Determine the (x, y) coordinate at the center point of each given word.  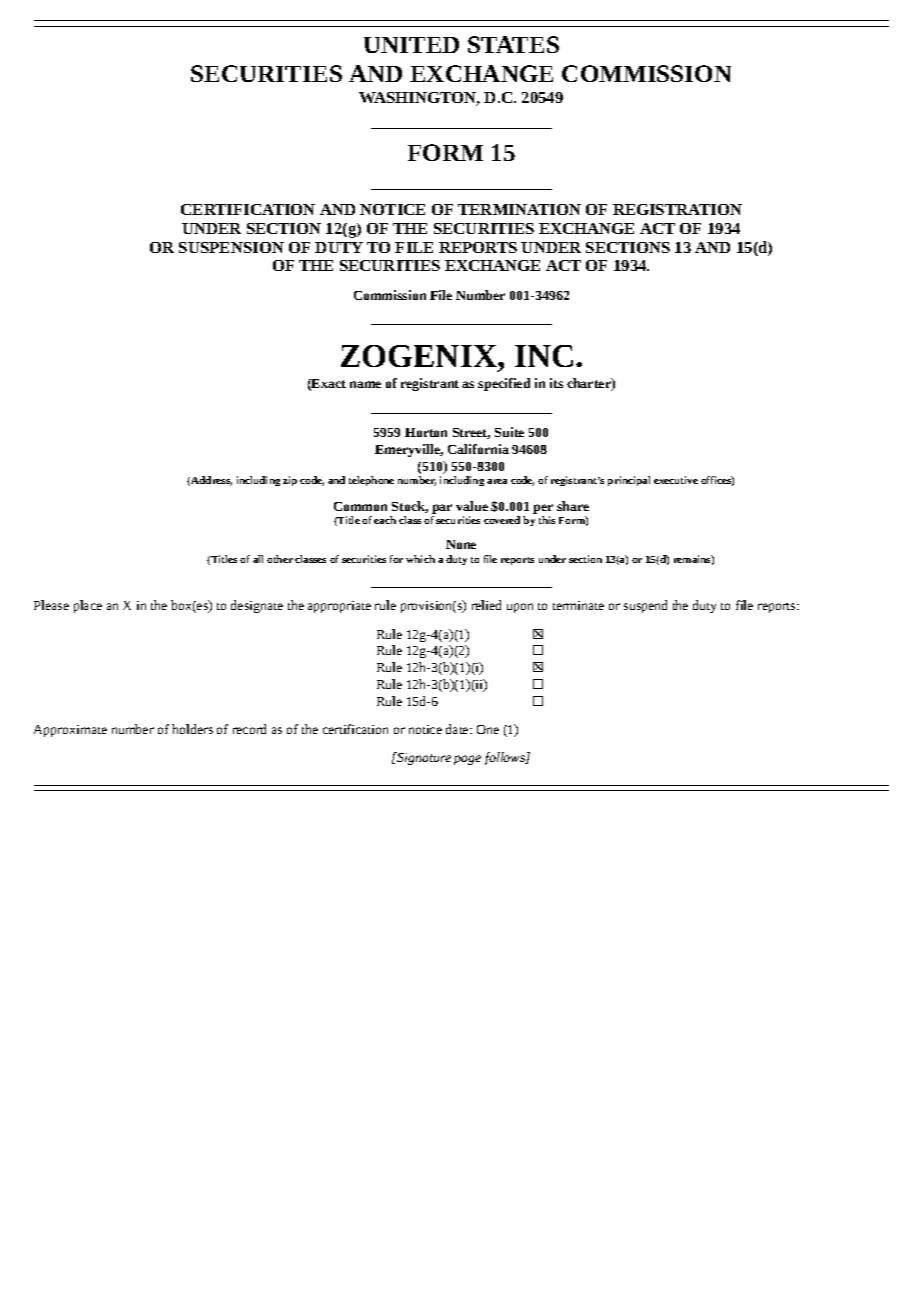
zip (290, 481)
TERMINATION (519, 209)
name (365, 384)
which (420, 559)
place (88, 606)
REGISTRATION (677, 209)
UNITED (411, 45)
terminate (578, 605)
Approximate (70, 731)
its (556, 383)
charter (590, 384)
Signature (423, 758)
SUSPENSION (231, 247)
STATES (513, 44)
